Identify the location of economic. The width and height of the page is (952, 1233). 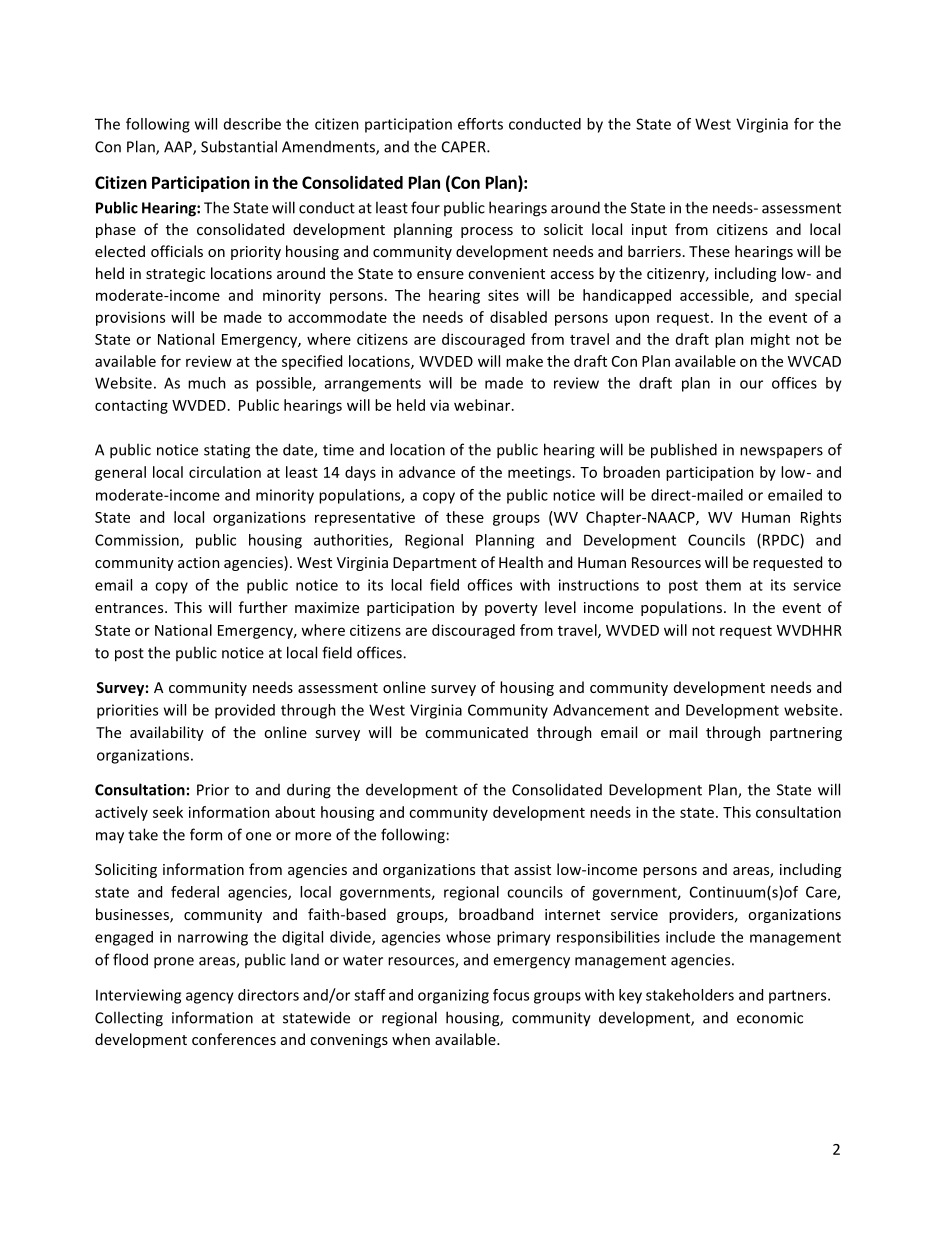
(770, 1018).
